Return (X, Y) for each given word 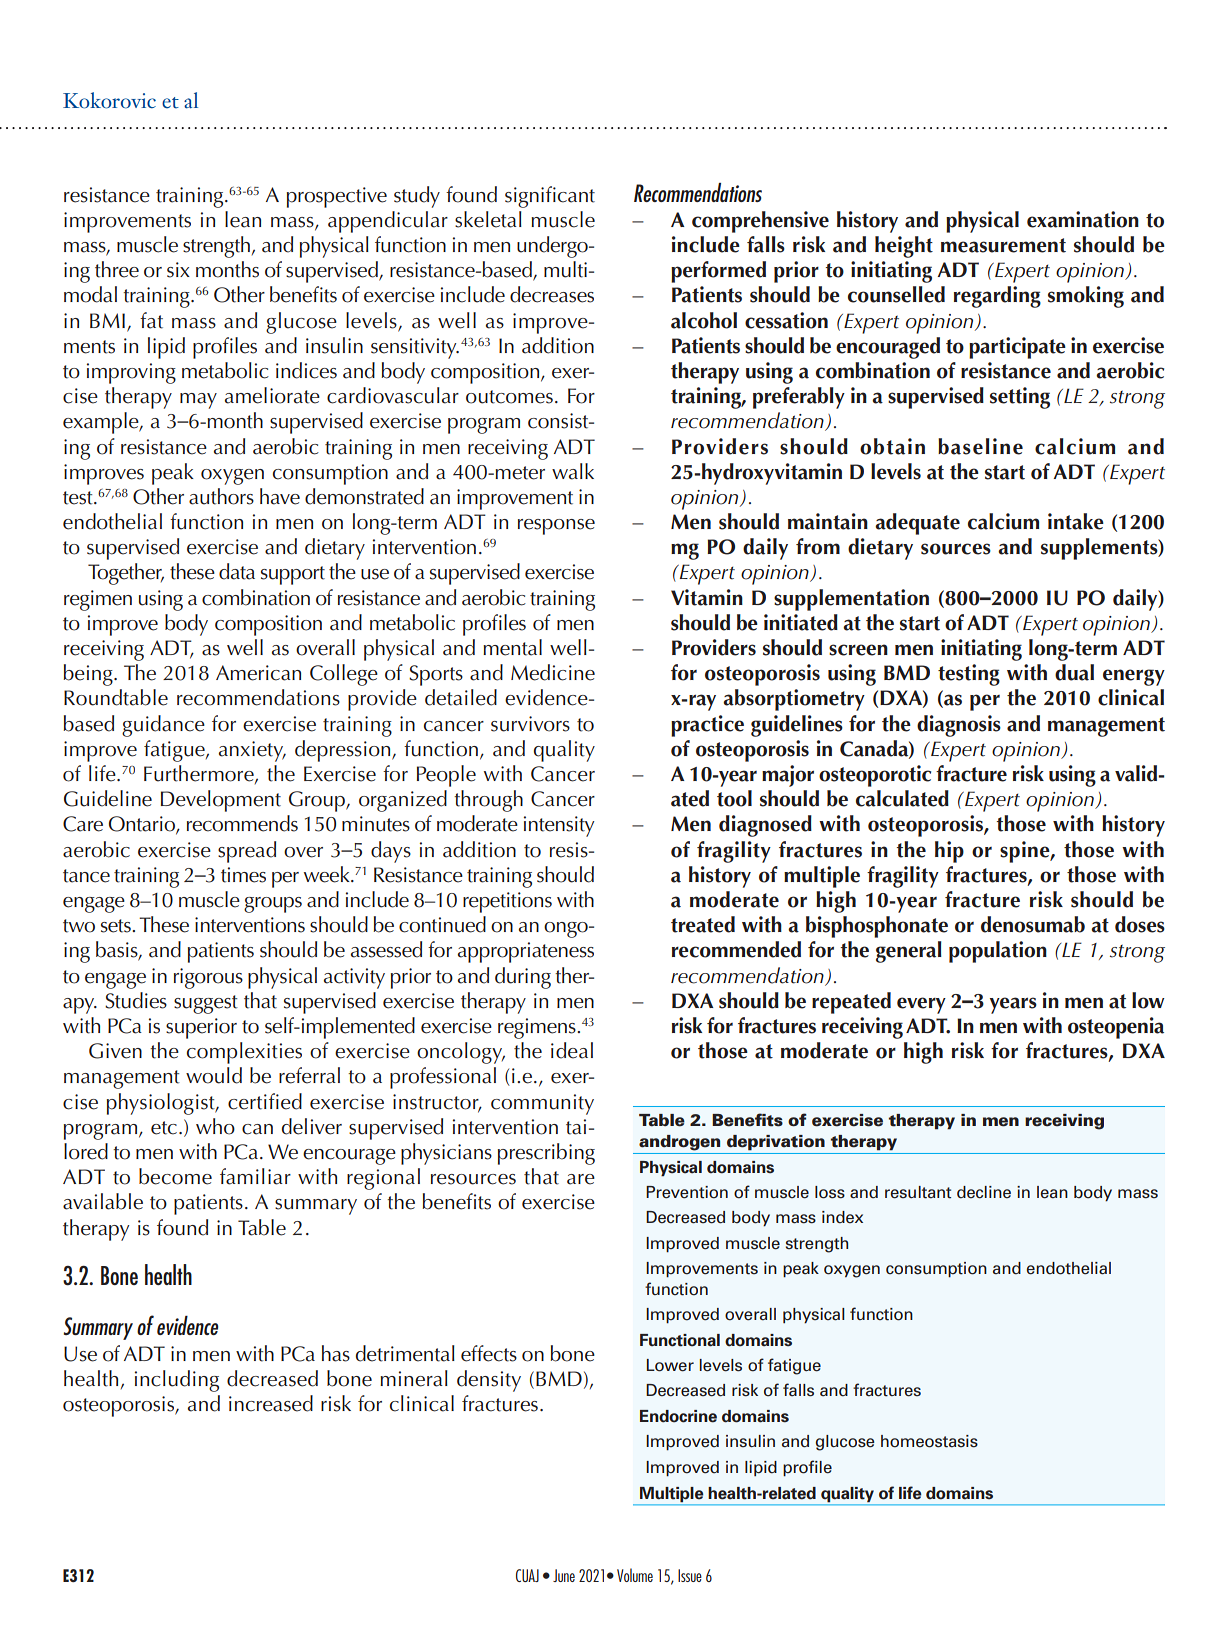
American (258, 673)
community (542, 1104)
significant (550, 197)
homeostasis (929, 1441)
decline (984, 1192)
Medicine (553, 672)
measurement (1003, 245)
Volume (635, 1575)
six (178, 270)
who (215, 1126)
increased (271, 1403)
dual (1074, 672)
